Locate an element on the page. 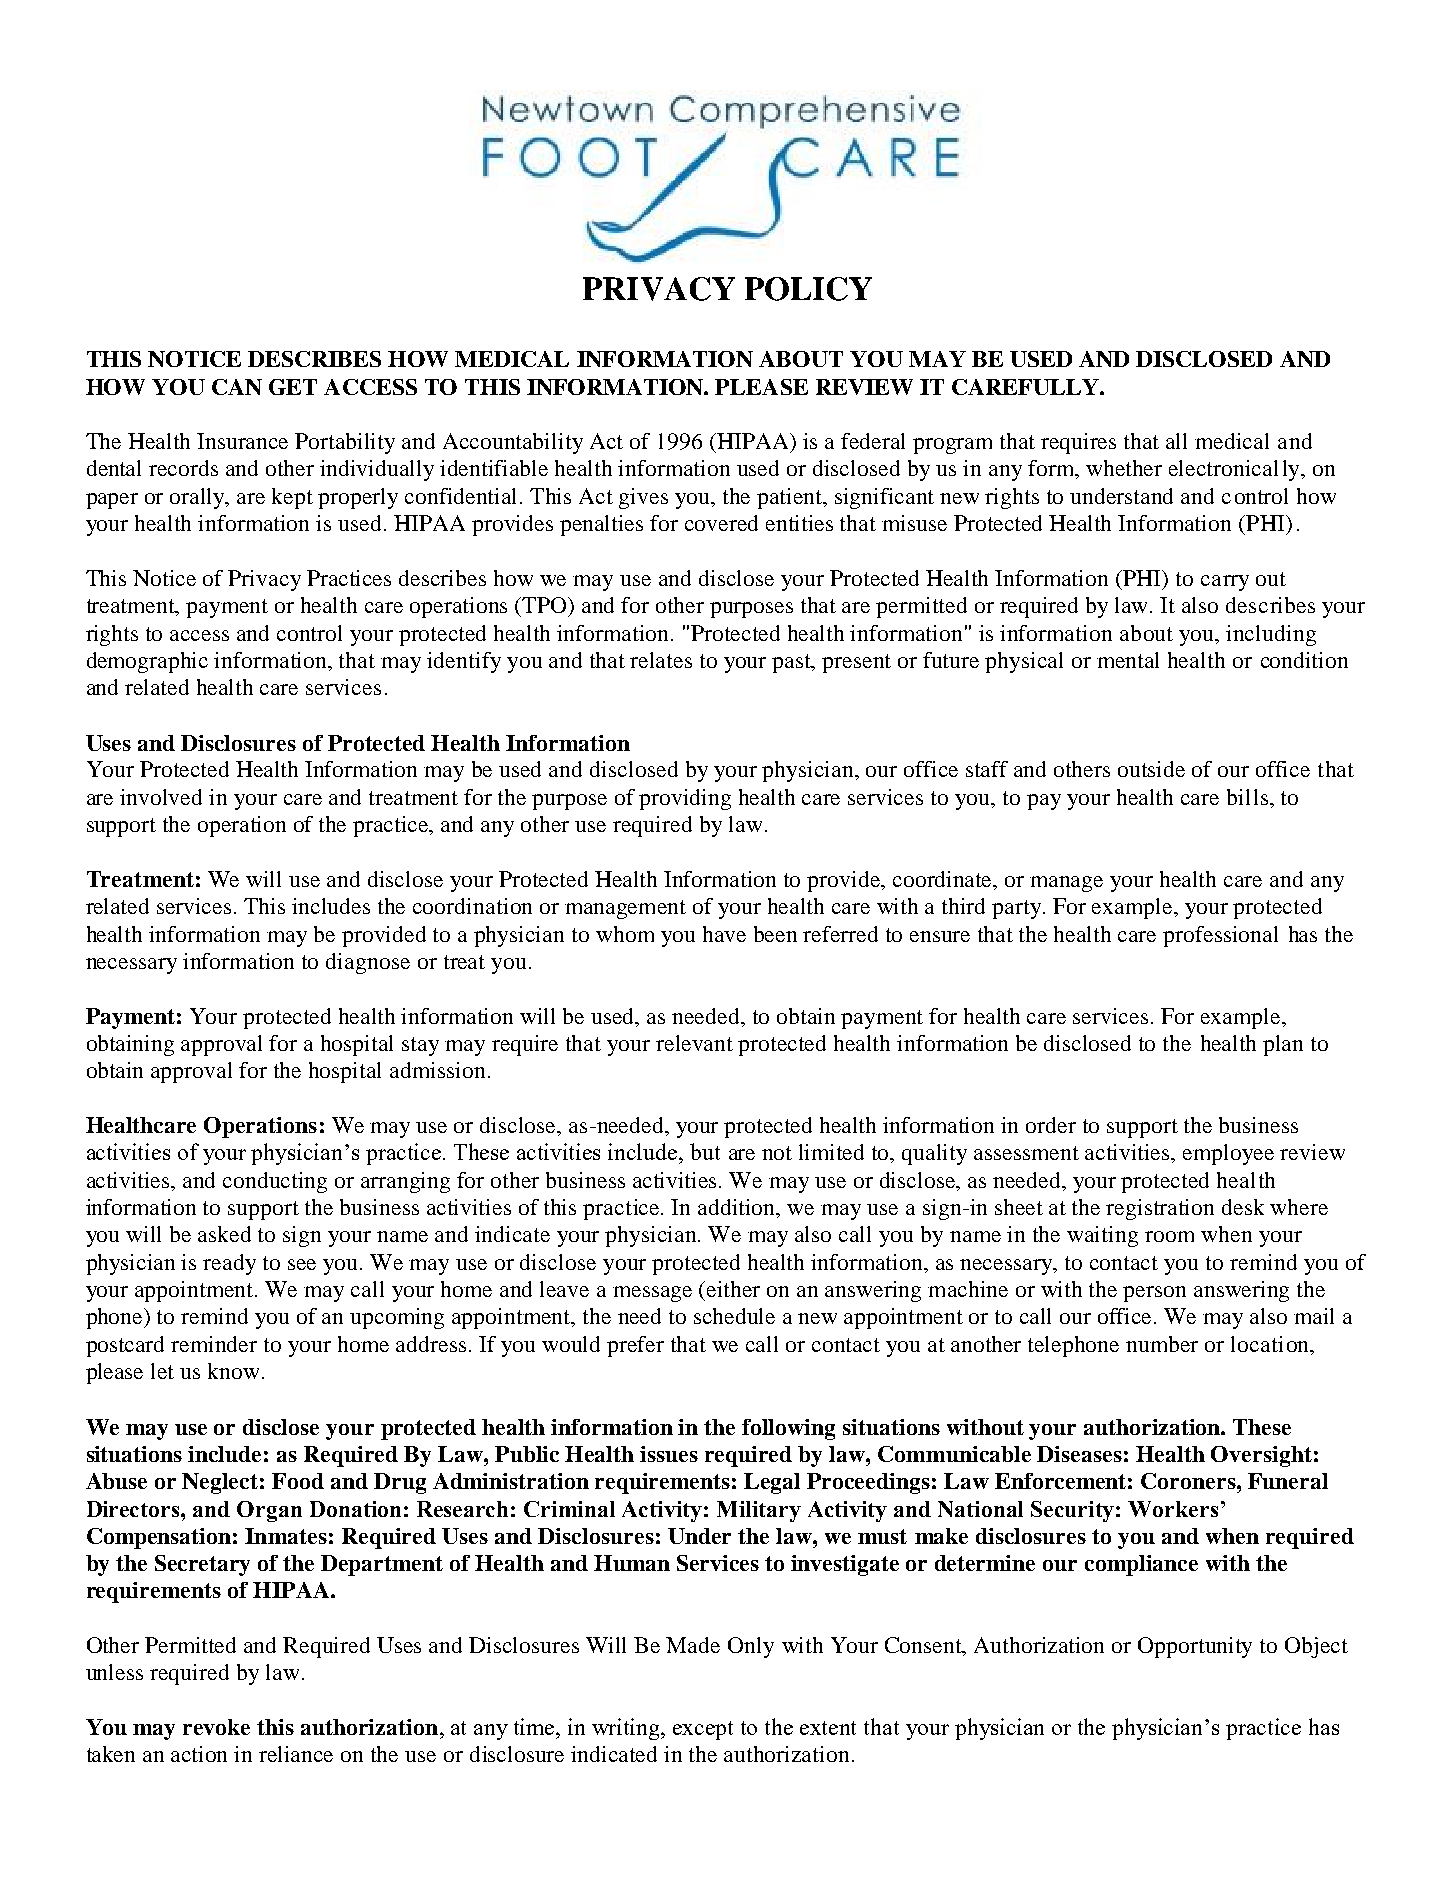  GET is located at coordinates (293, 387).
